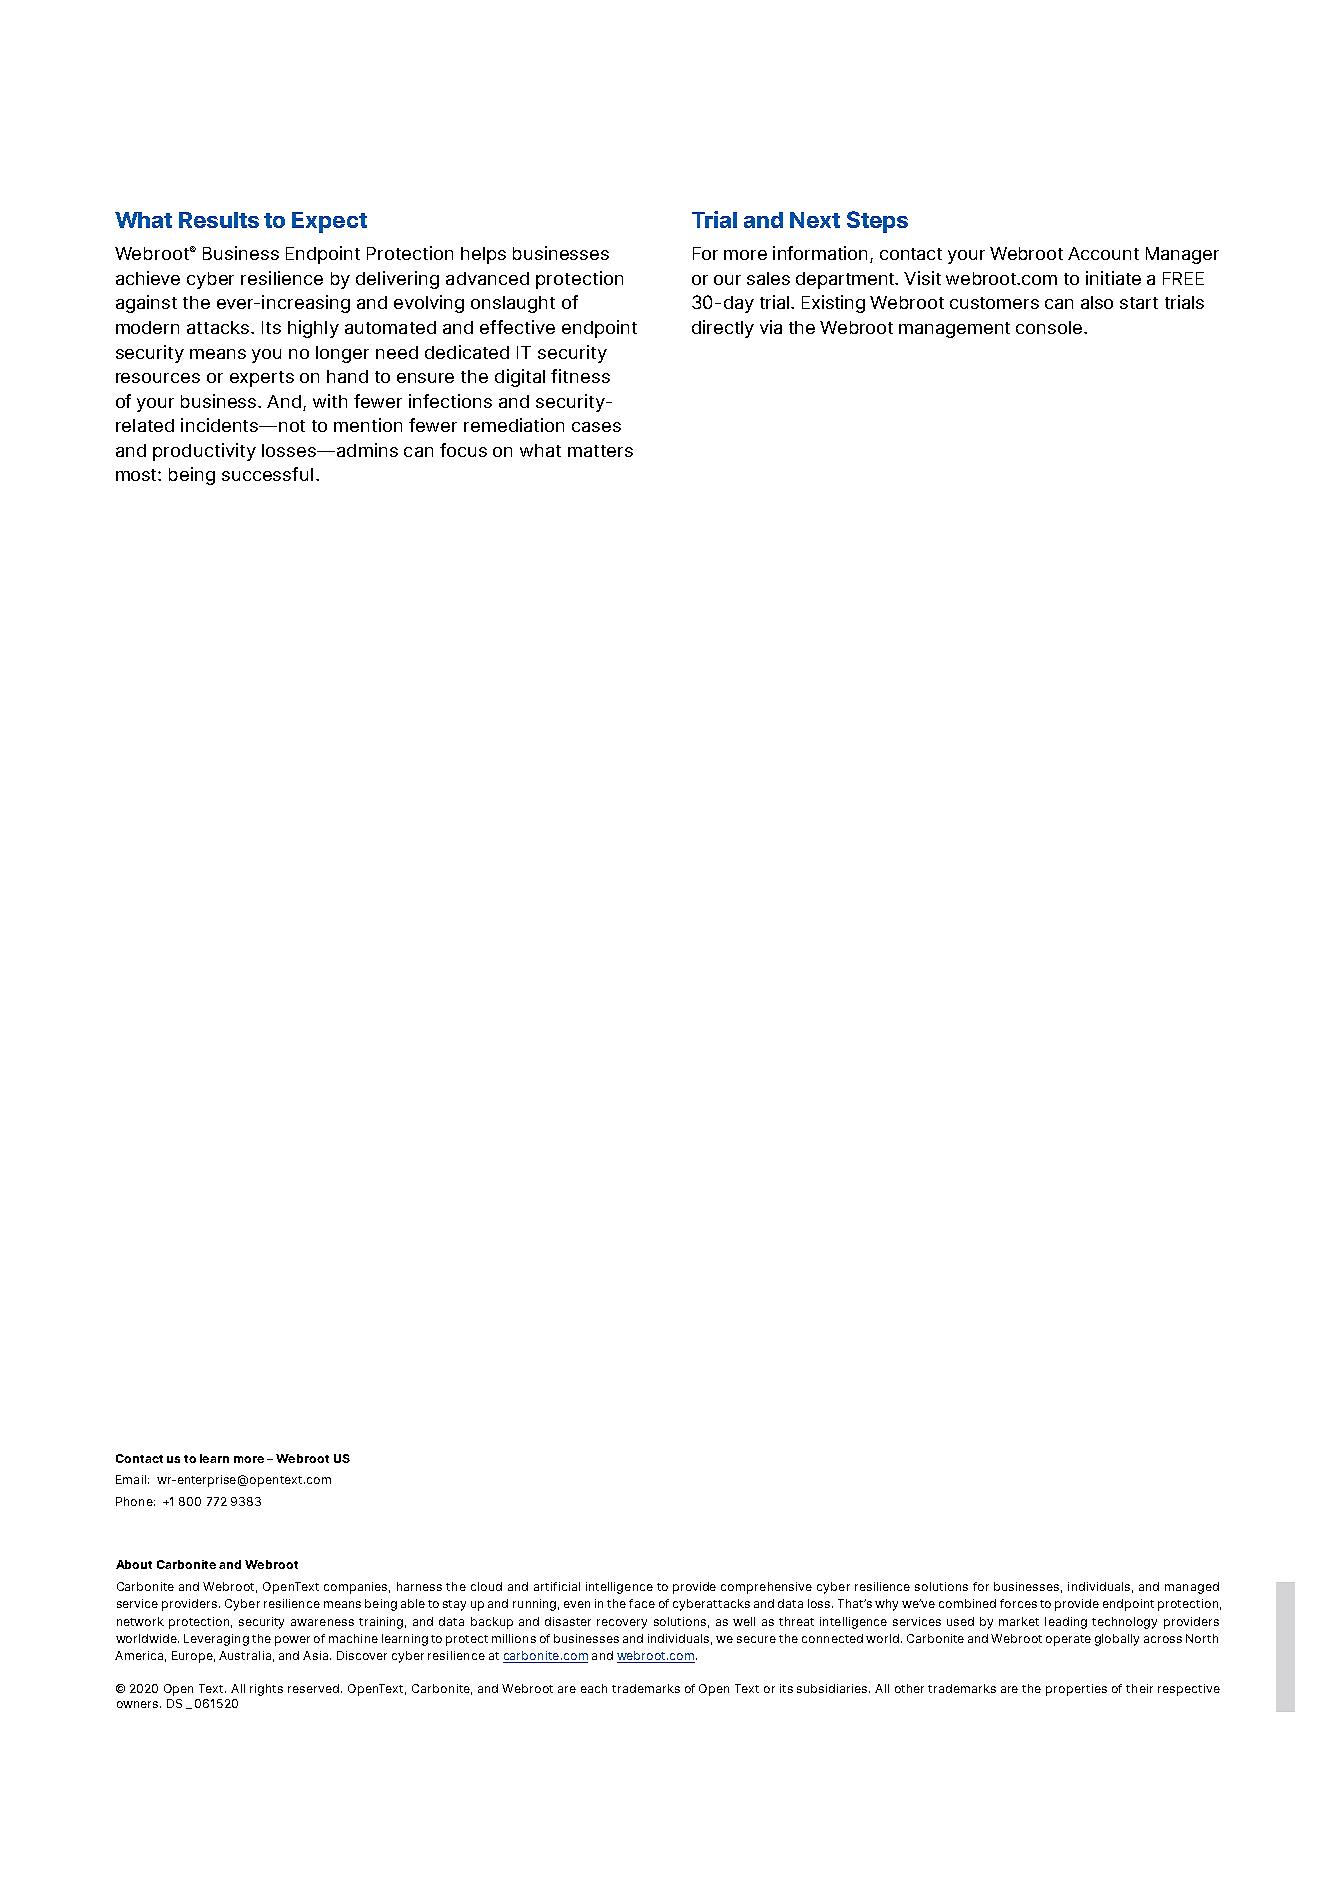  Describe the element at coordinates (600, 451) in the screenshot. I see `matters` at that location.
